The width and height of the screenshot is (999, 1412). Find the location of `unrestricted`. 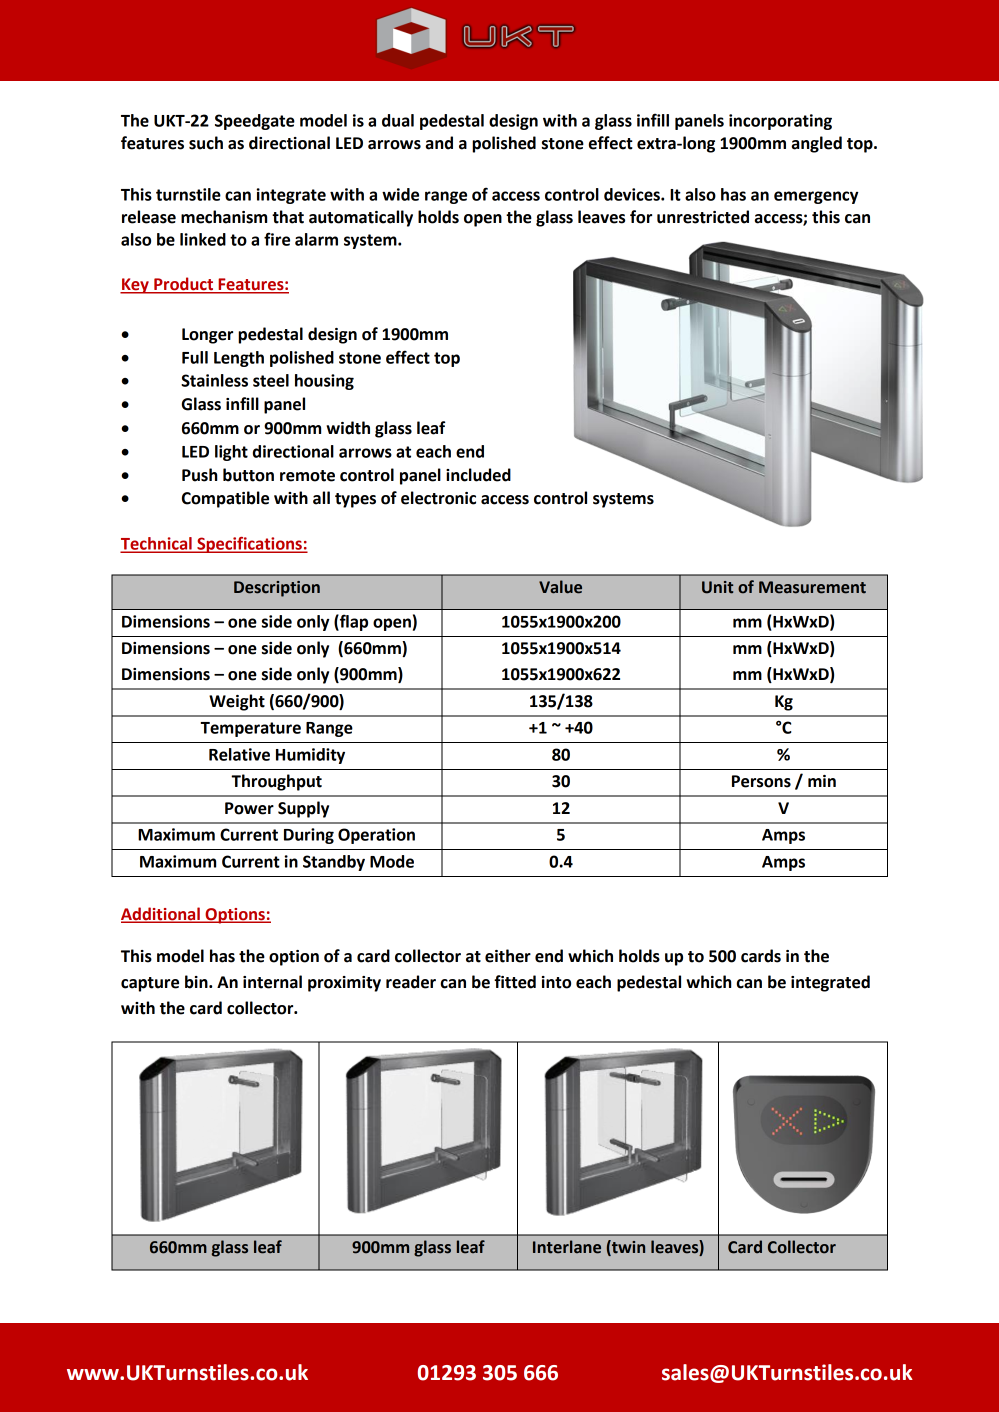

unrestricted is located at coordinates (703, 217).
